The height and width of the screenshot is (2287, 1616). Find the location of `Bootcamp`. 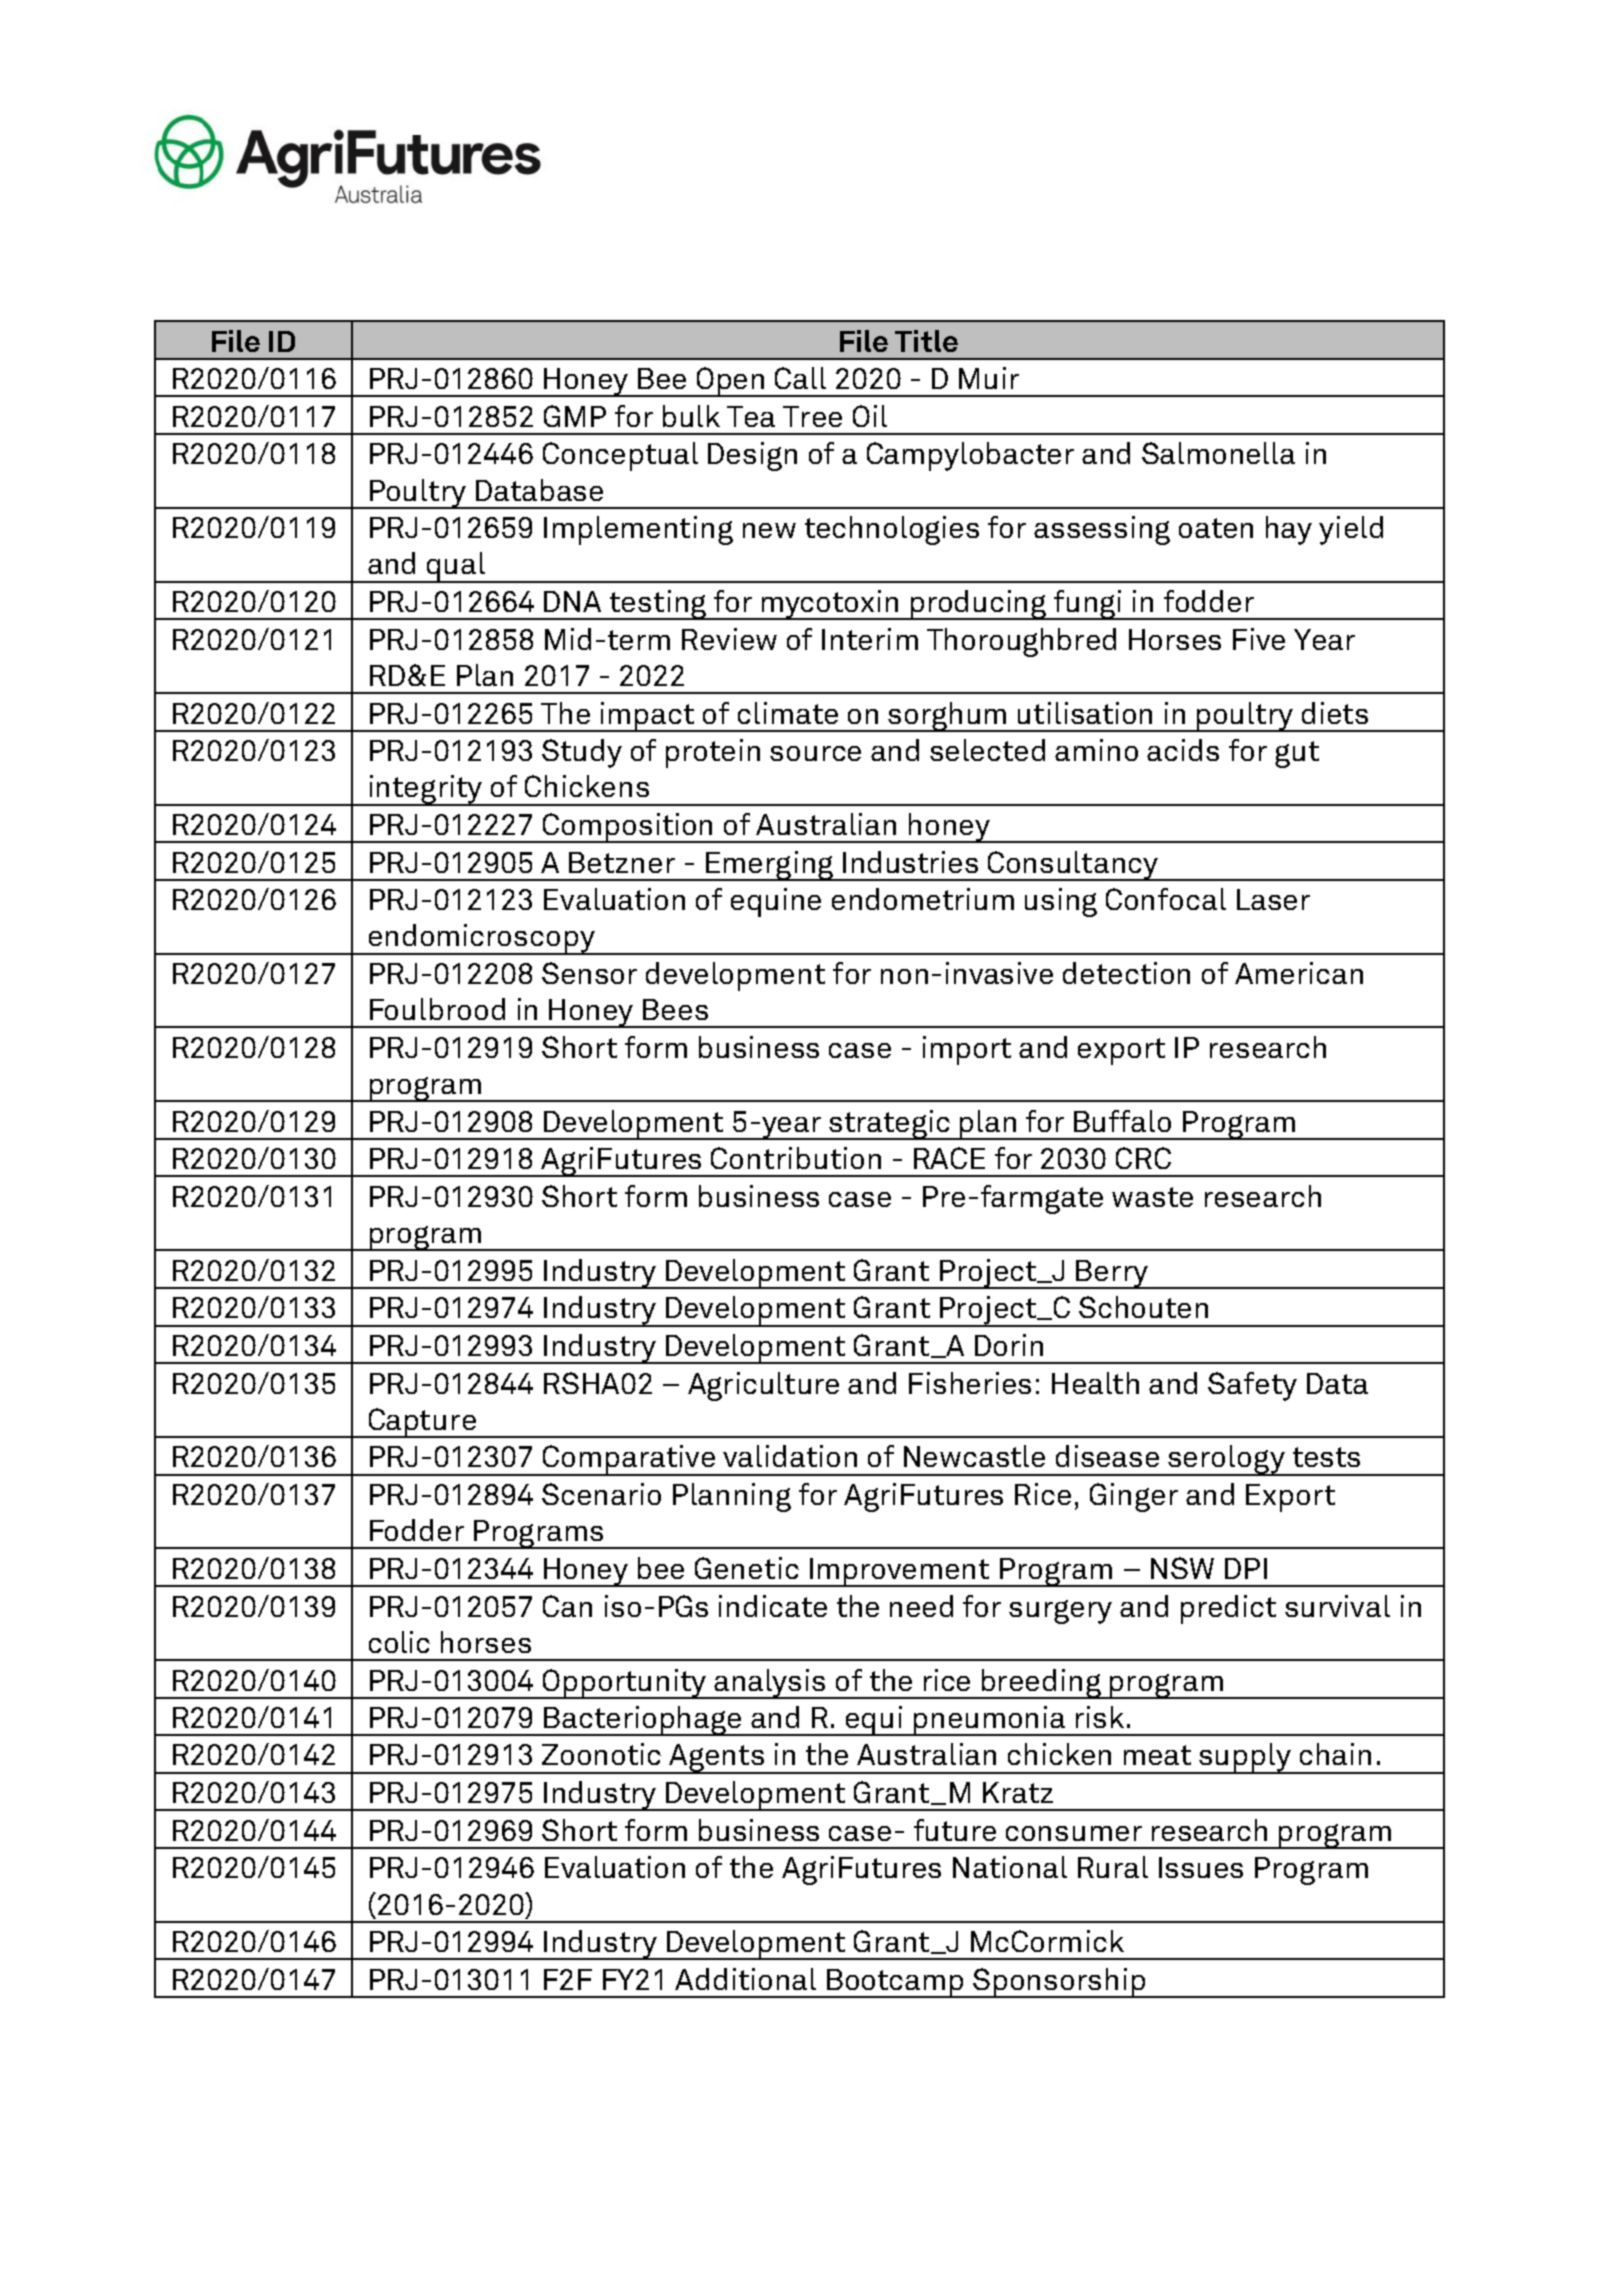

Bootcamp is located at coordinates (896, 1983).
